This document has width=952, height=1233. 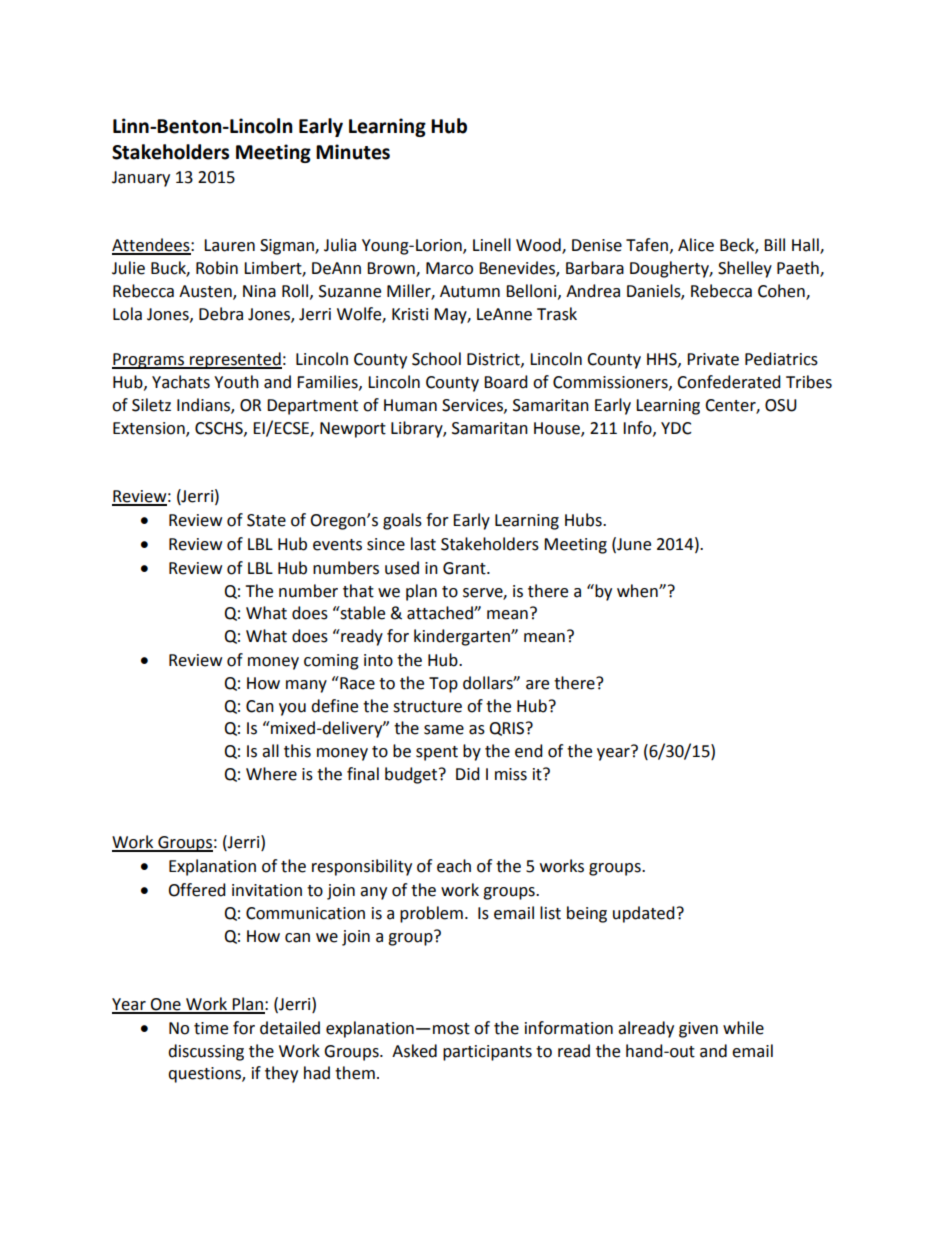 I want to click on discussing, so click(x=206, y=1052).
